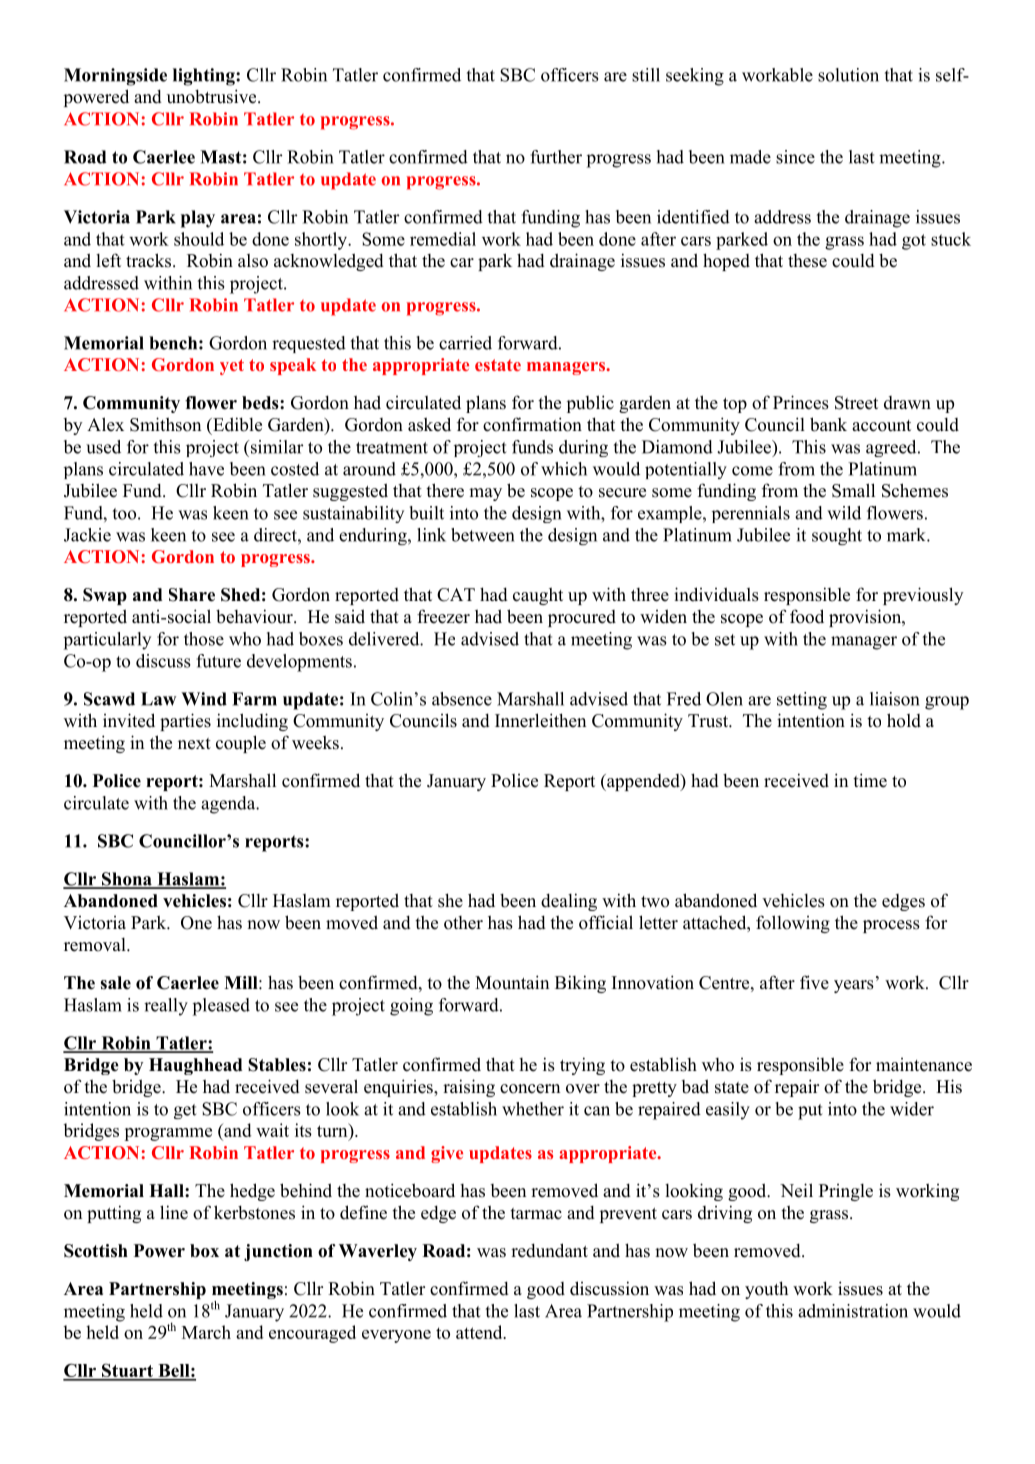 Image resolution: width=1035 pixels, height=1464 pixels. I want to click on attend, so click(480, 1332).
